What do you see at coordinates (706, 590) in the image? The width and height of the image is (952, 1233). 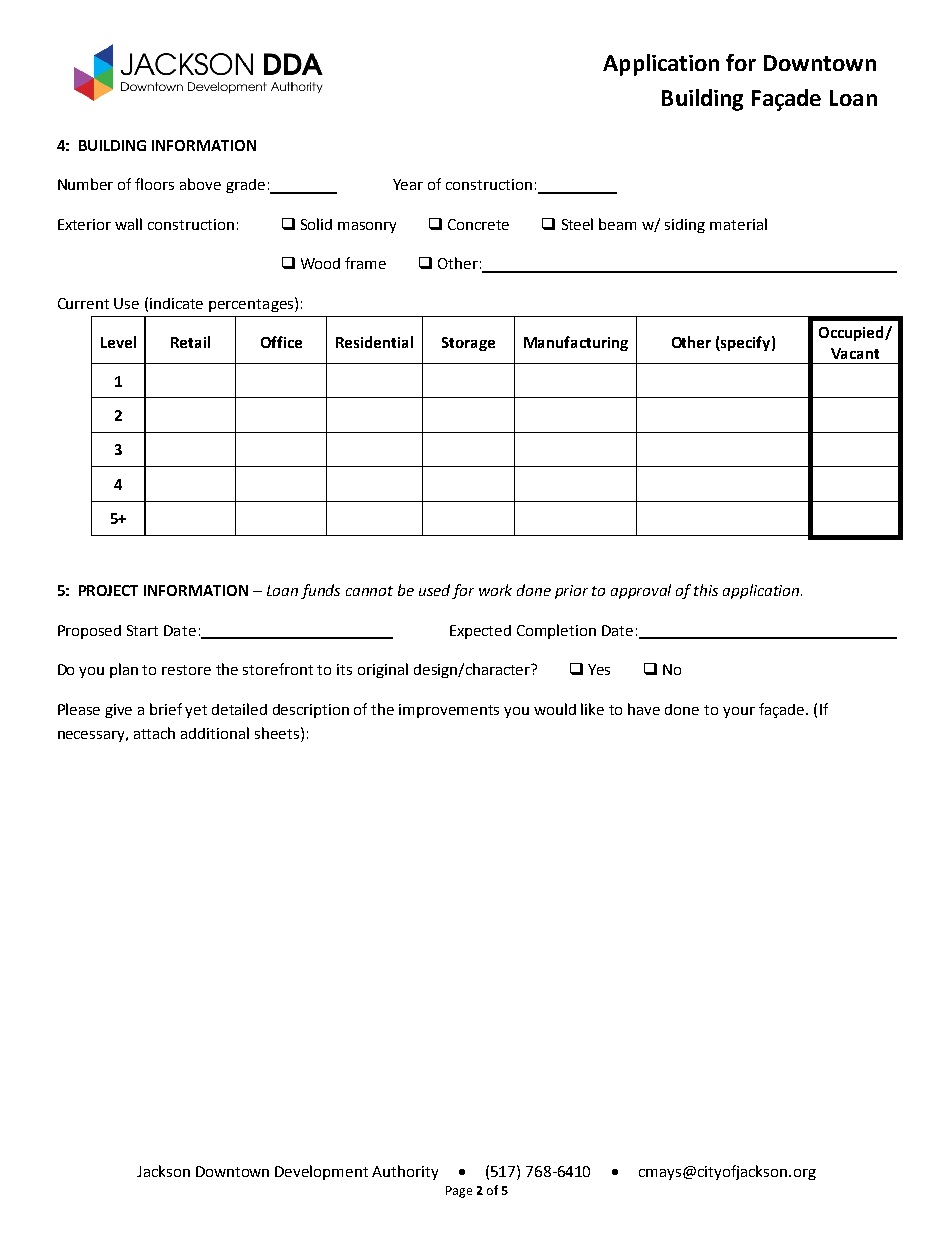 I see `this` at bounding box center [706, 590].
